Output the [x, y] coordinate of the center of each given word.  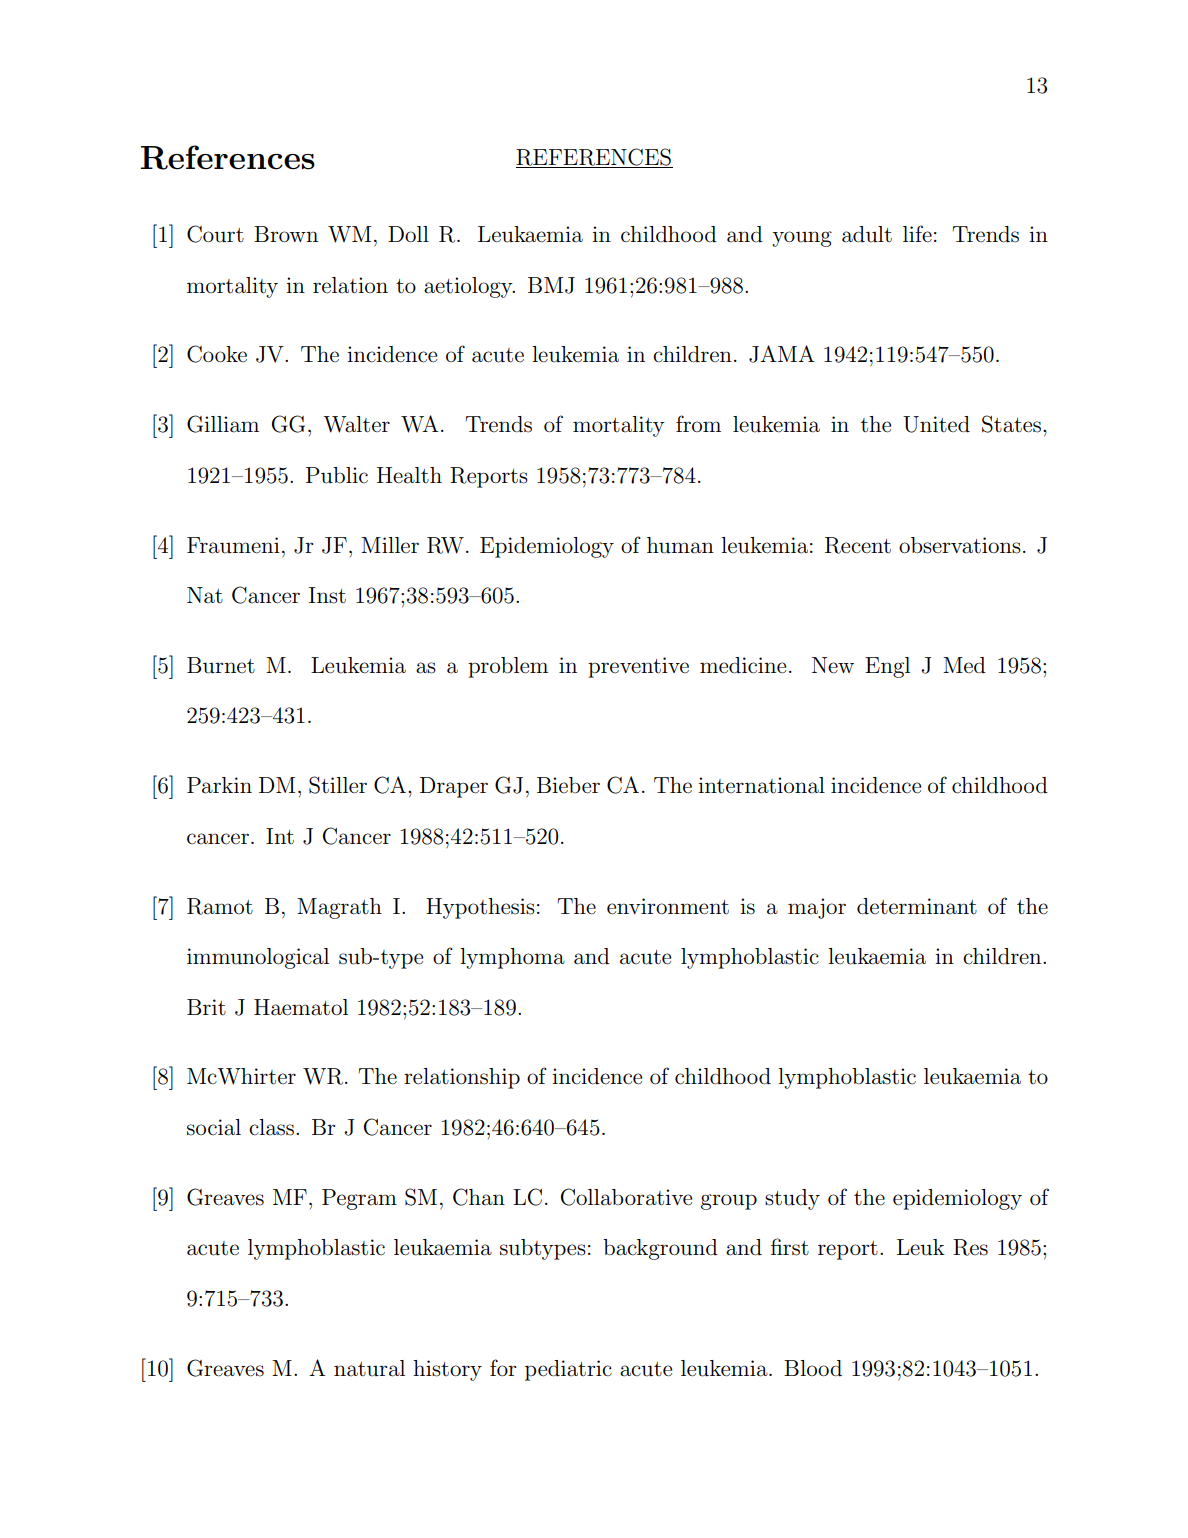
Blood [813, 1368]
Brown [286, 234]
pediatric [568, 1370]
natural [369, 1368]
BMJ [551, 285]
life [917, 234]
